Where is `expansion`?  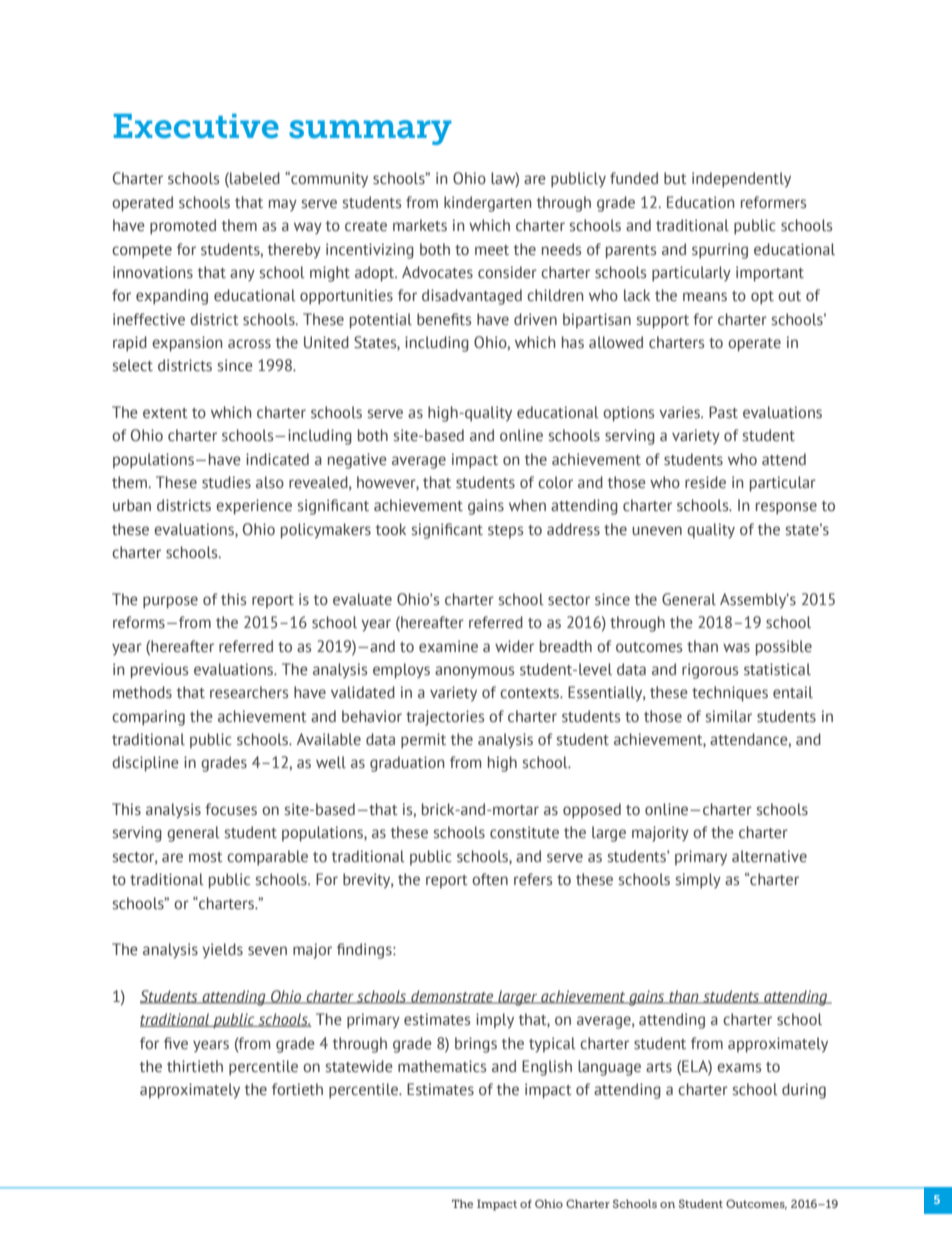 expansion is located at coordinates (187, 344).
